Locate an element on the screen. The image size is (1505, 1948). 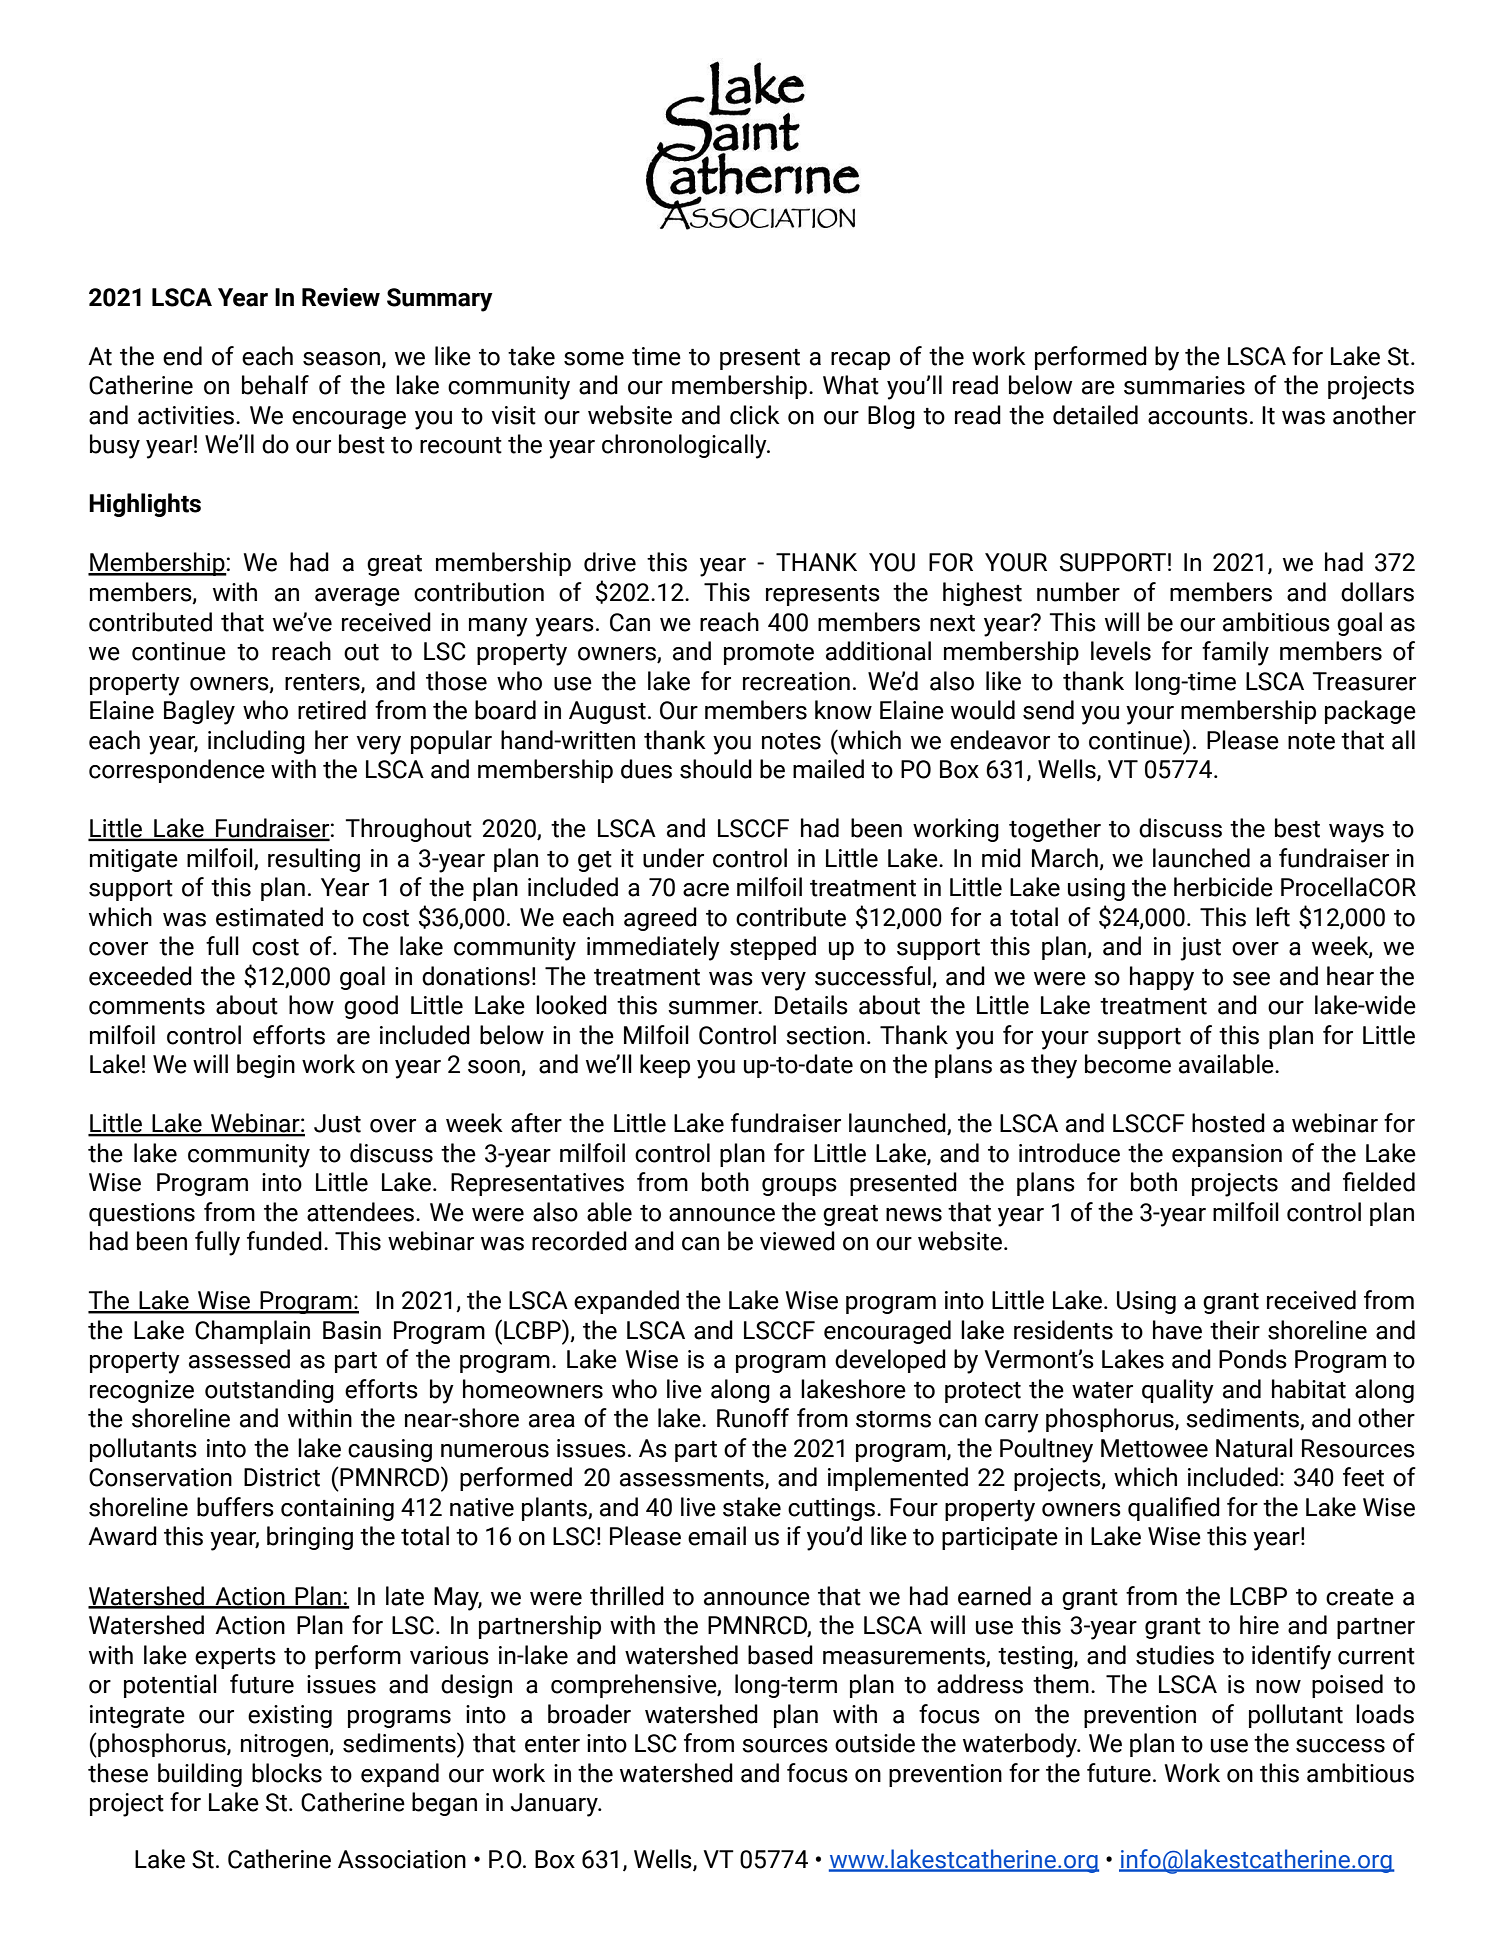
outside is located at coordinates (875, 1743).
